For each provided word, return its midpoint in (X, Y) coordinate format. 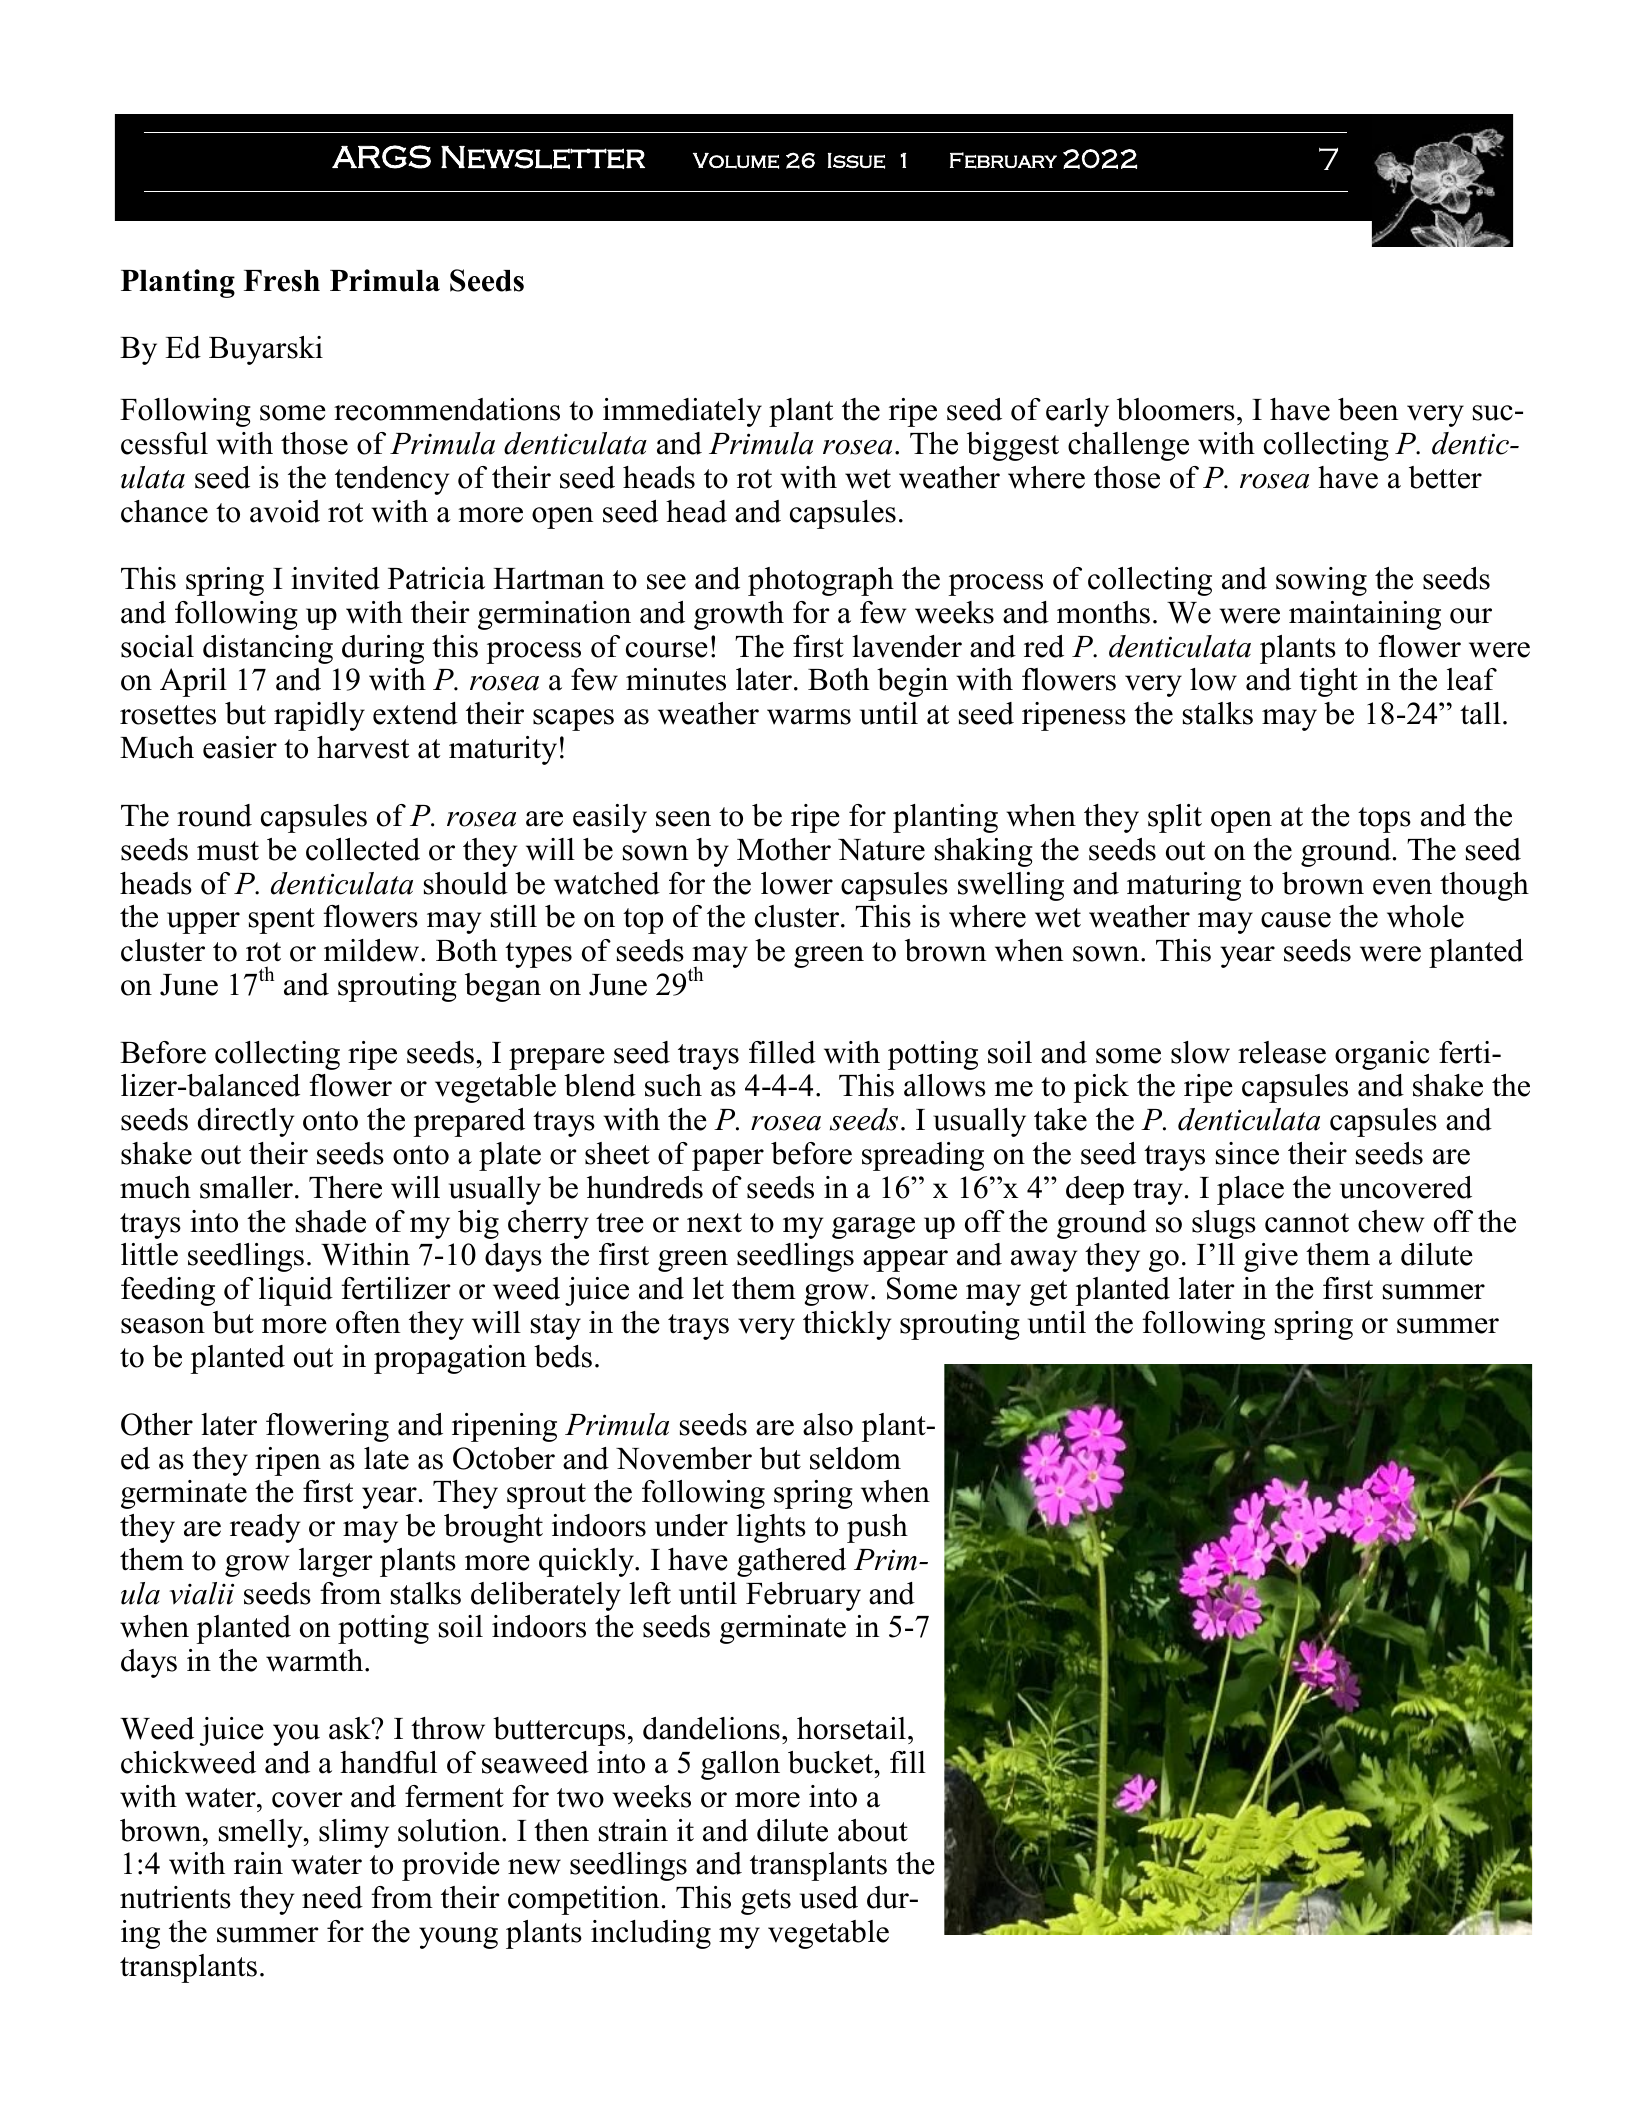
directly (246, 1122)
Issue (856, 161)
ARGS (381, 157)
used (829, 1897)
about (873, 1830)
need (332, 1897)
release (1282, 1052)
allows (945, 1085)
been (1368, 409)
